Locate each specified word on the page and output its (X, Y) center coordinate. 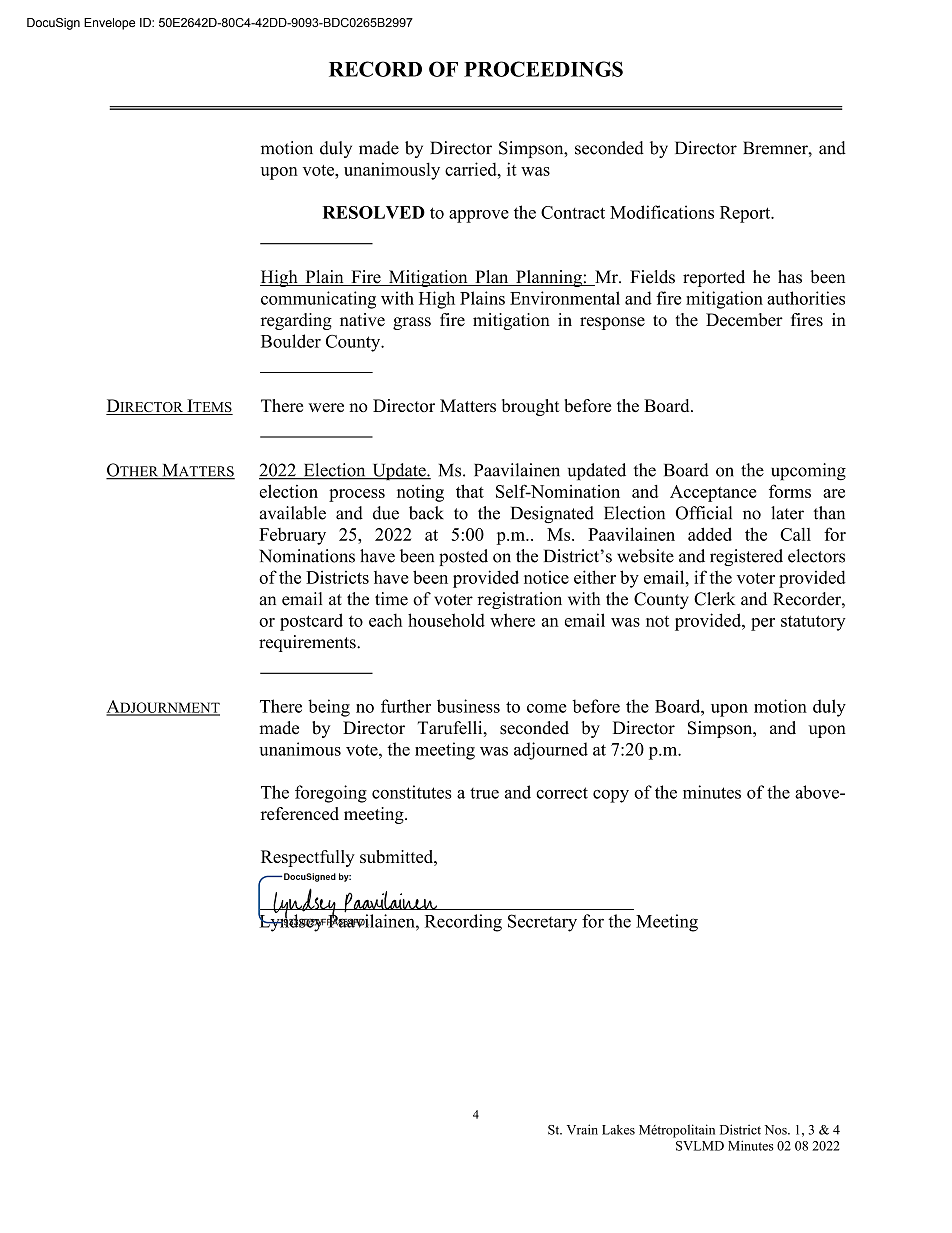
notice (546, 577)
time (391, 599)
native (362, 320)
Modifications (662, 212)
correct (562, 793)
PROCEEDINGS (543, 69)
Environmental (565, 298)
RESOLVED (374, 212)
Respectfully (308, 858)
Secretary (542, 923)
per (763, 624)
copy (611, 796)
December (744, 320)
